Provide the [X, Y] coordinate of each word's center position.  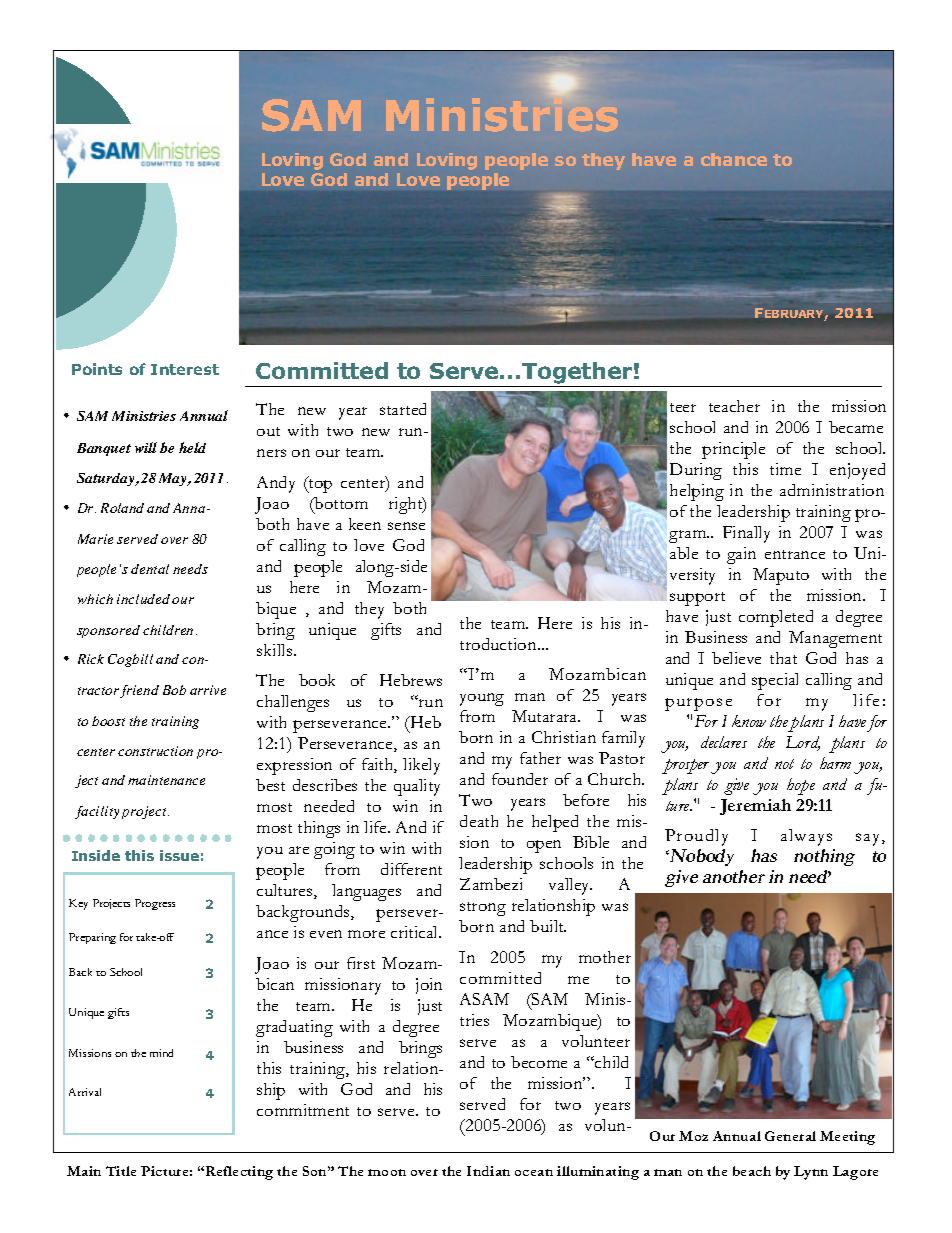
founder [520, 779]
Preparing [92, 938]
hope [801, 786]
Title [121, 1171]
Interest [185, 369]
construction [155, 751]
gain [741, 555]
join [429, 986]
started [403, 409]
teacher [734, 406]
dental [150, 569]
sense [406, 526]
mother [605, 957]
